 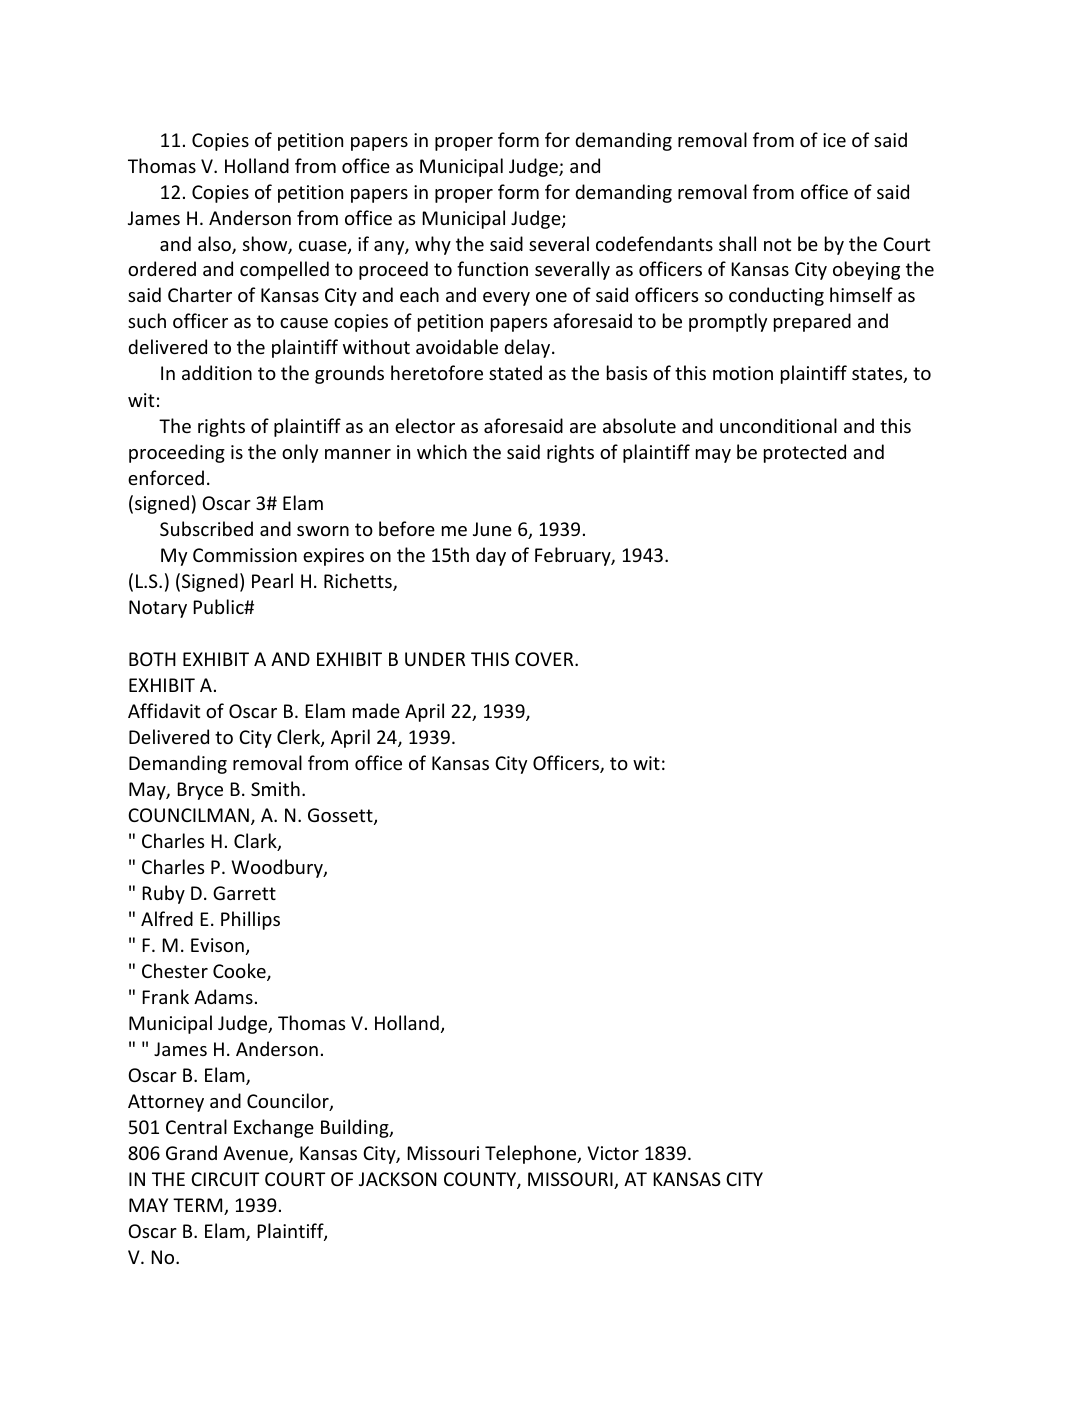 I want to click on function, so click(x=492, y=268).
